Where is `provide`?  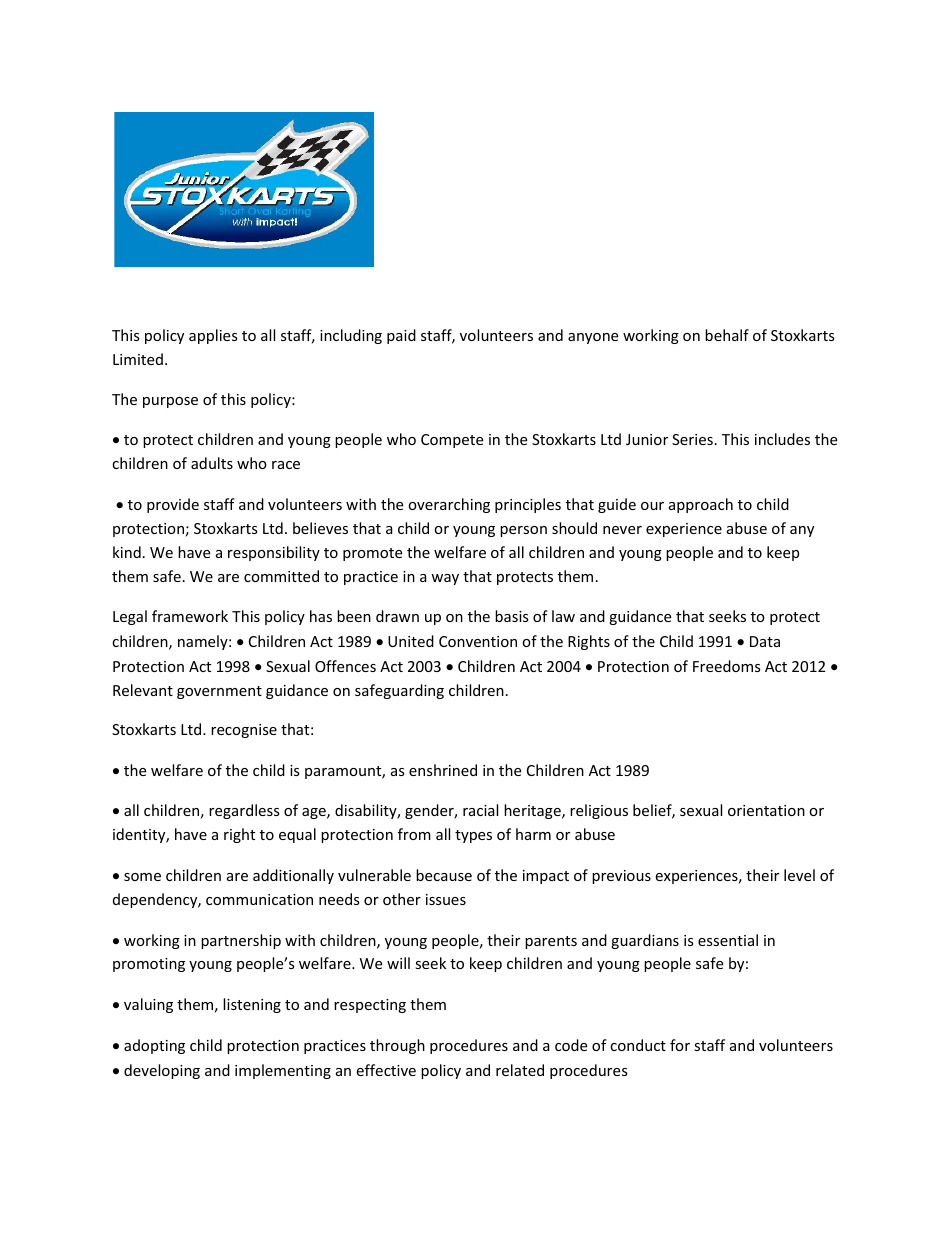
provide is located at coordinates (173, 505).
